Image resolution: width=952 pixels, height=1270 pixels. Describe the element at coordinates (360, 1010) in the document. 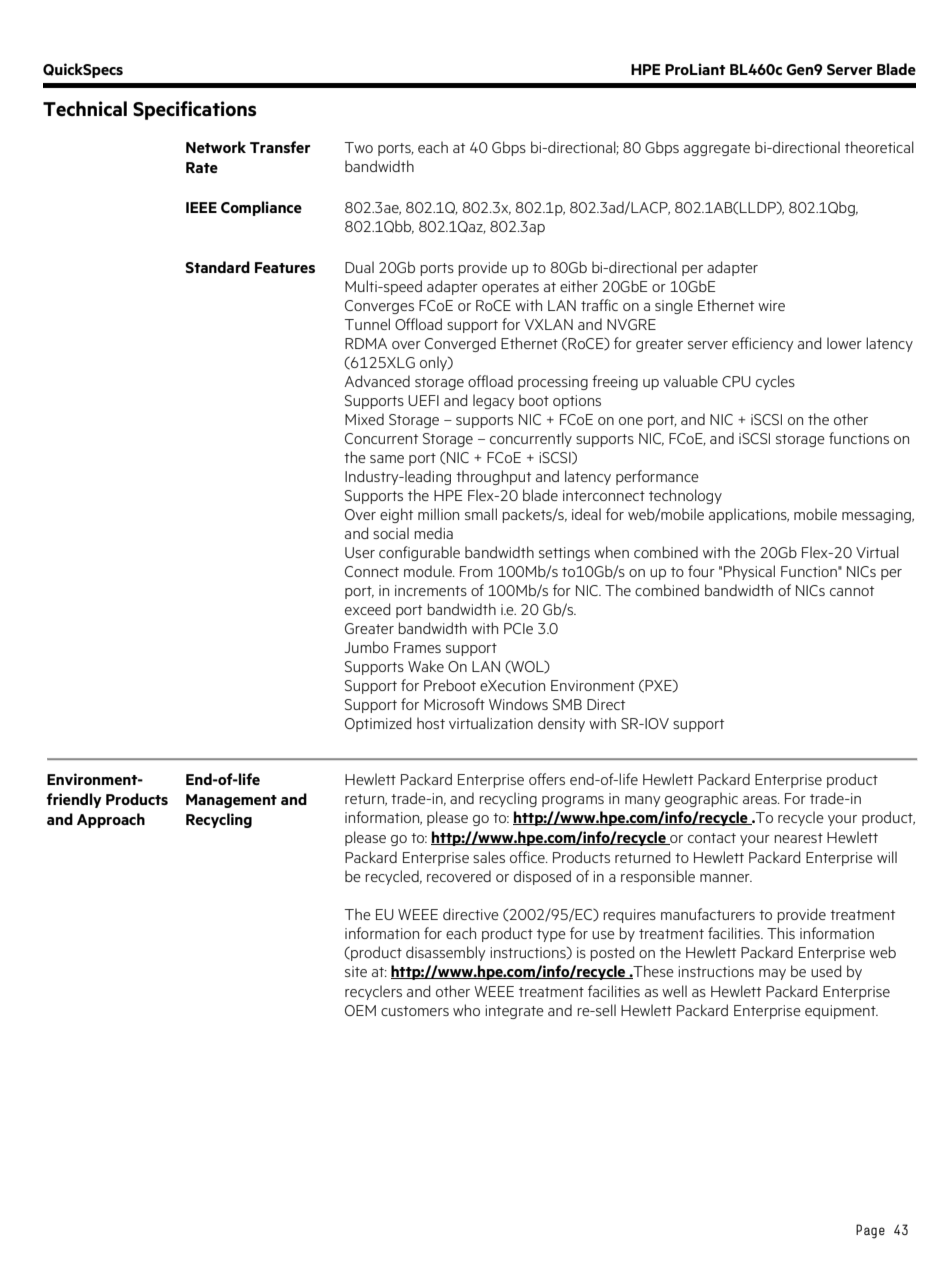

I see `OEM` at that location.
